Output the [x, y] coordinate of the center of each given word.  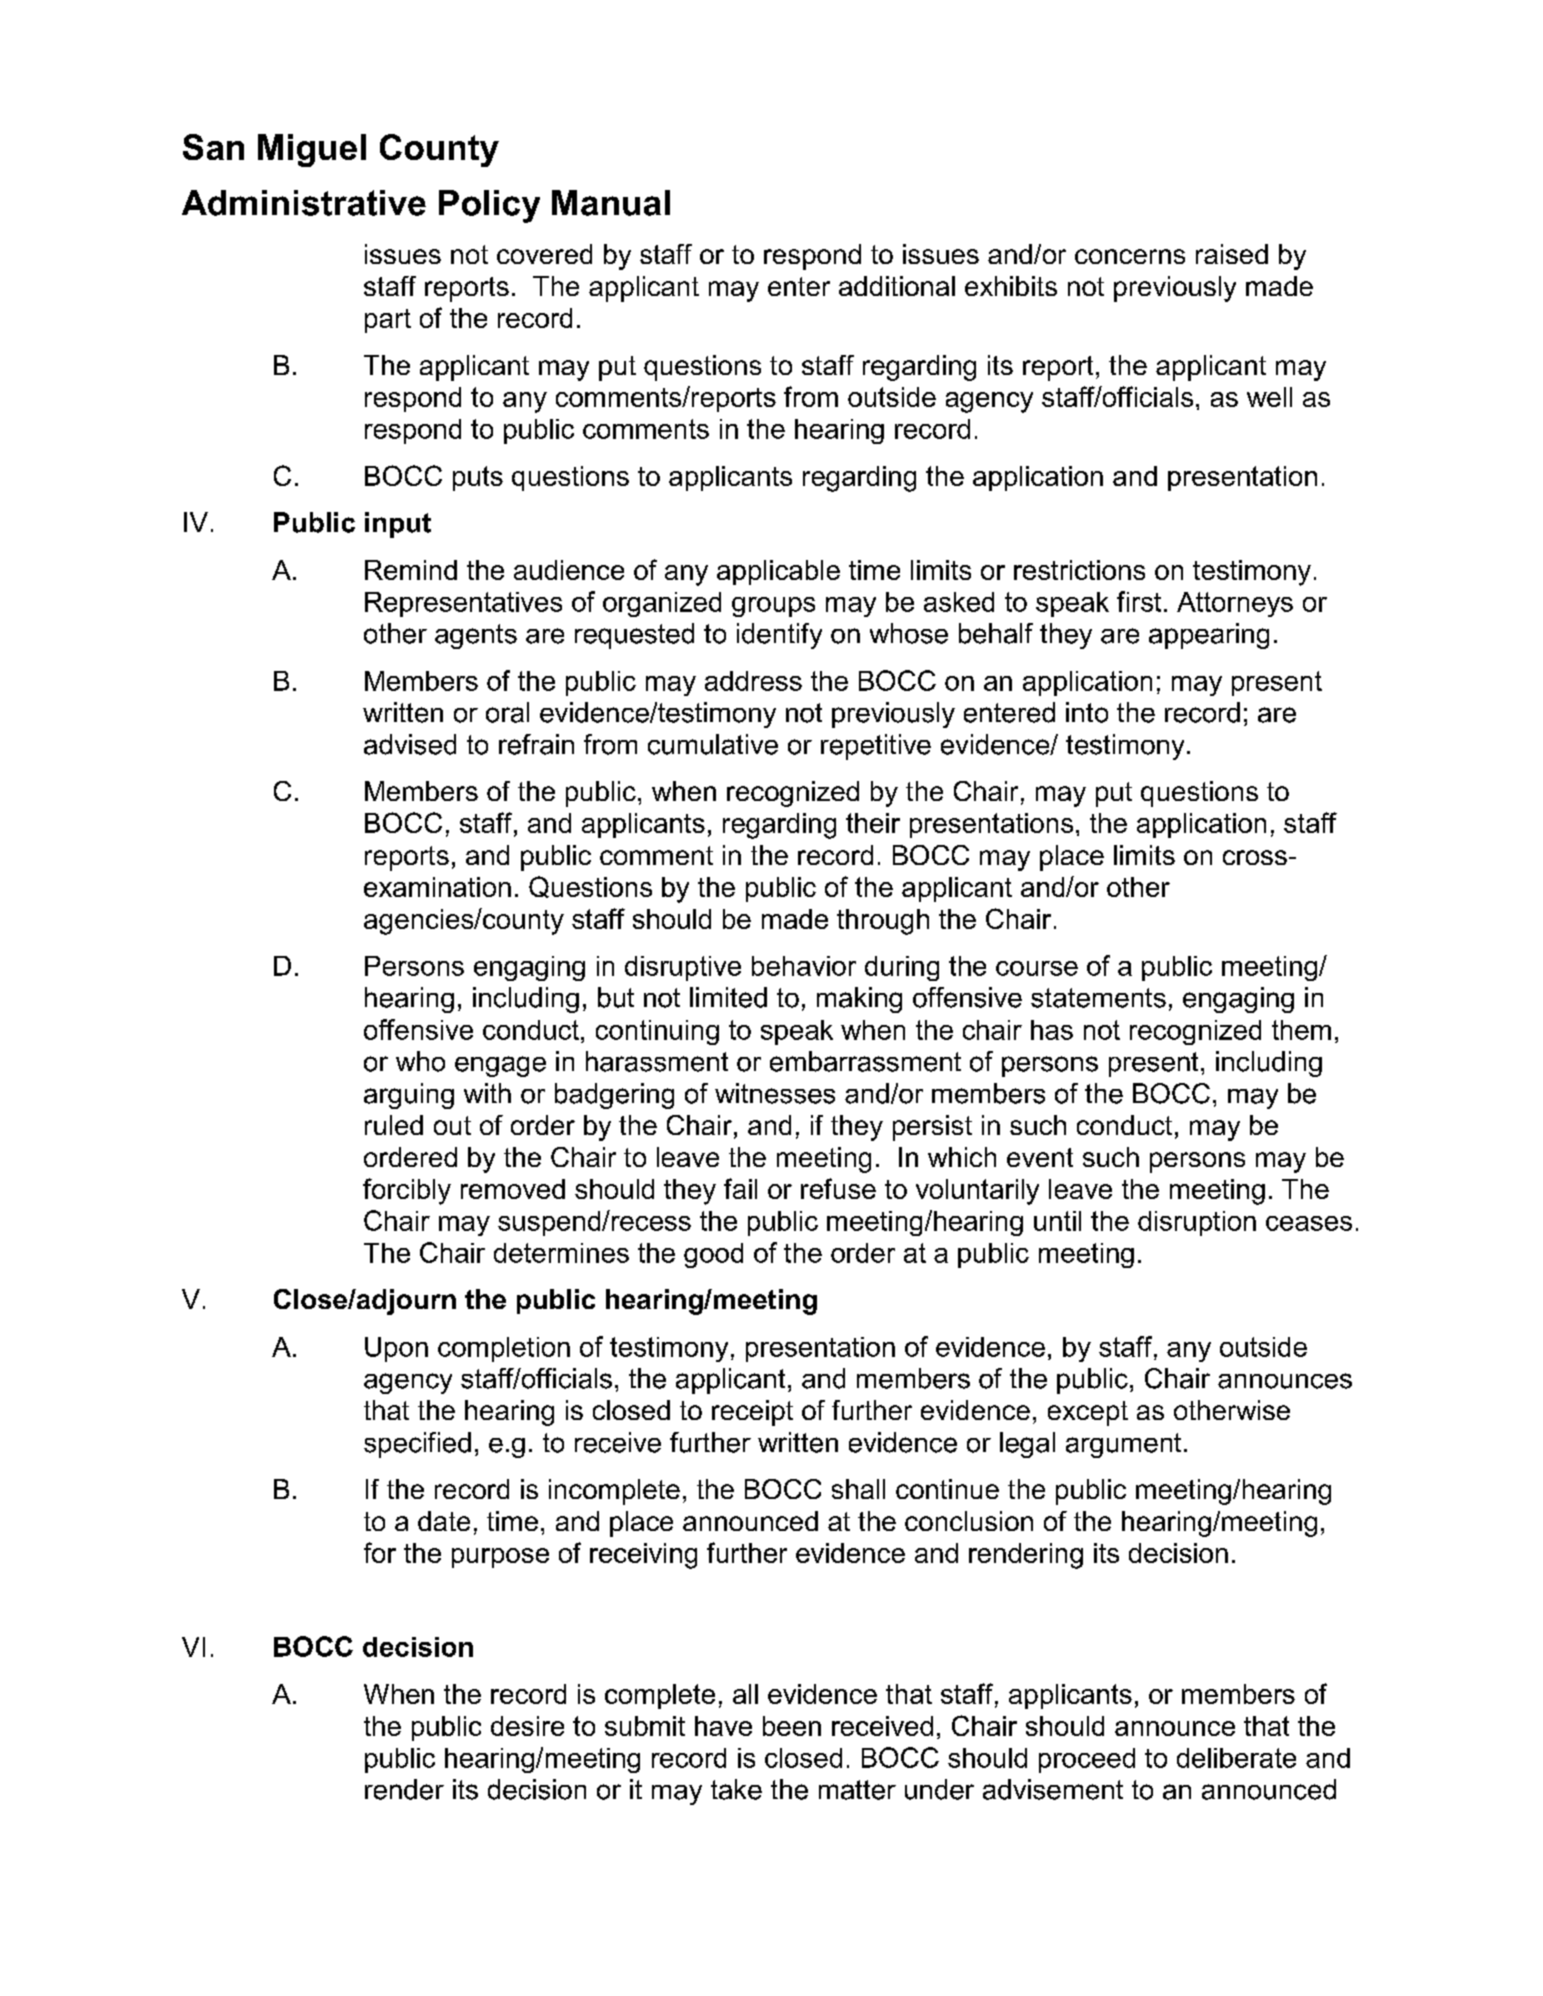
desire [527, 1726]
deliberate [1236, 1758]
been [792, 1726]
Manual [611, 203]
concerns [1130, 256]
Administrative [304, 203]
